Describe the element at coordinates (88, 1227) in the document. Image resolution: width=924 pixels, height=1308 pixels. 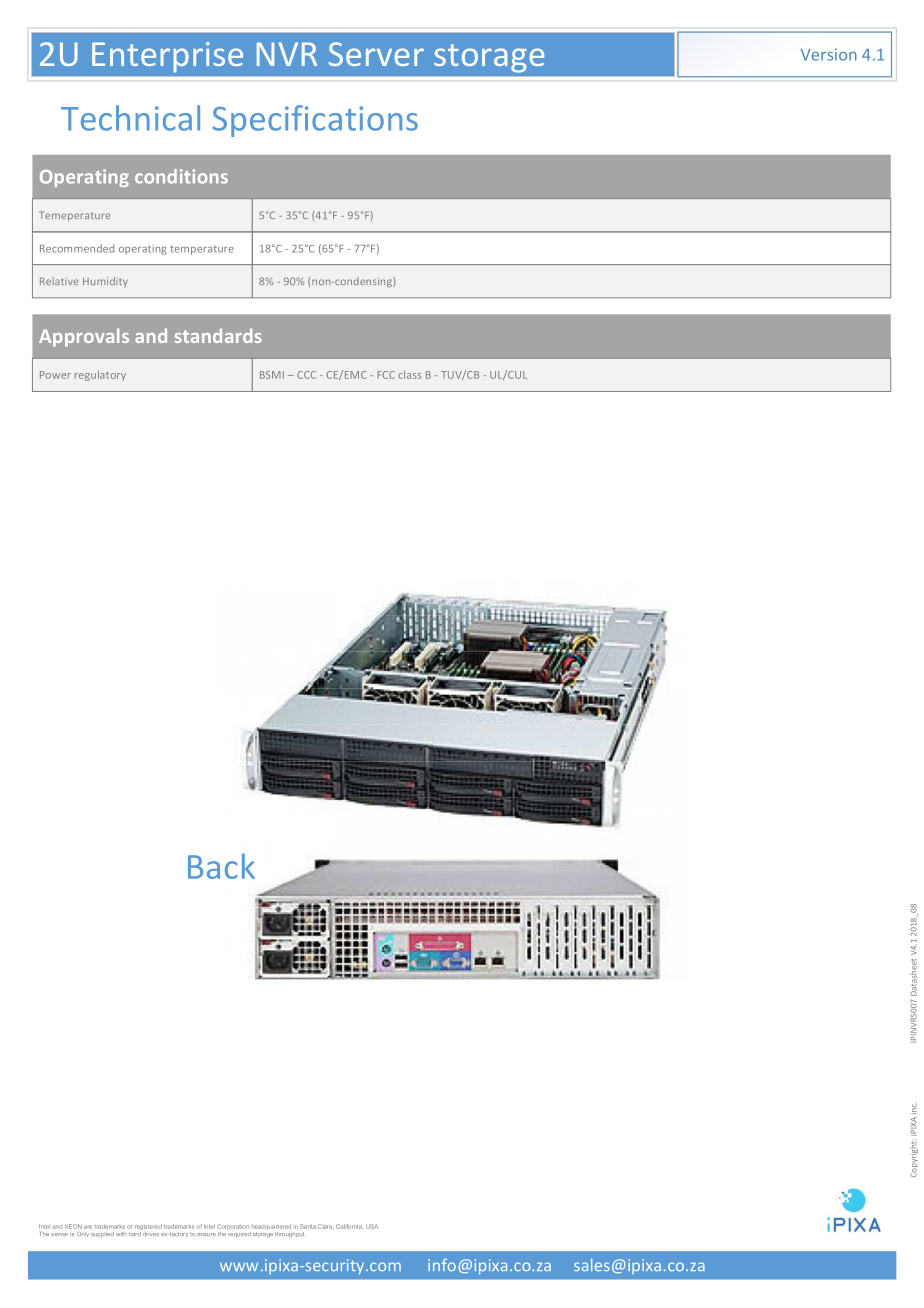
I see `are` at that location.
